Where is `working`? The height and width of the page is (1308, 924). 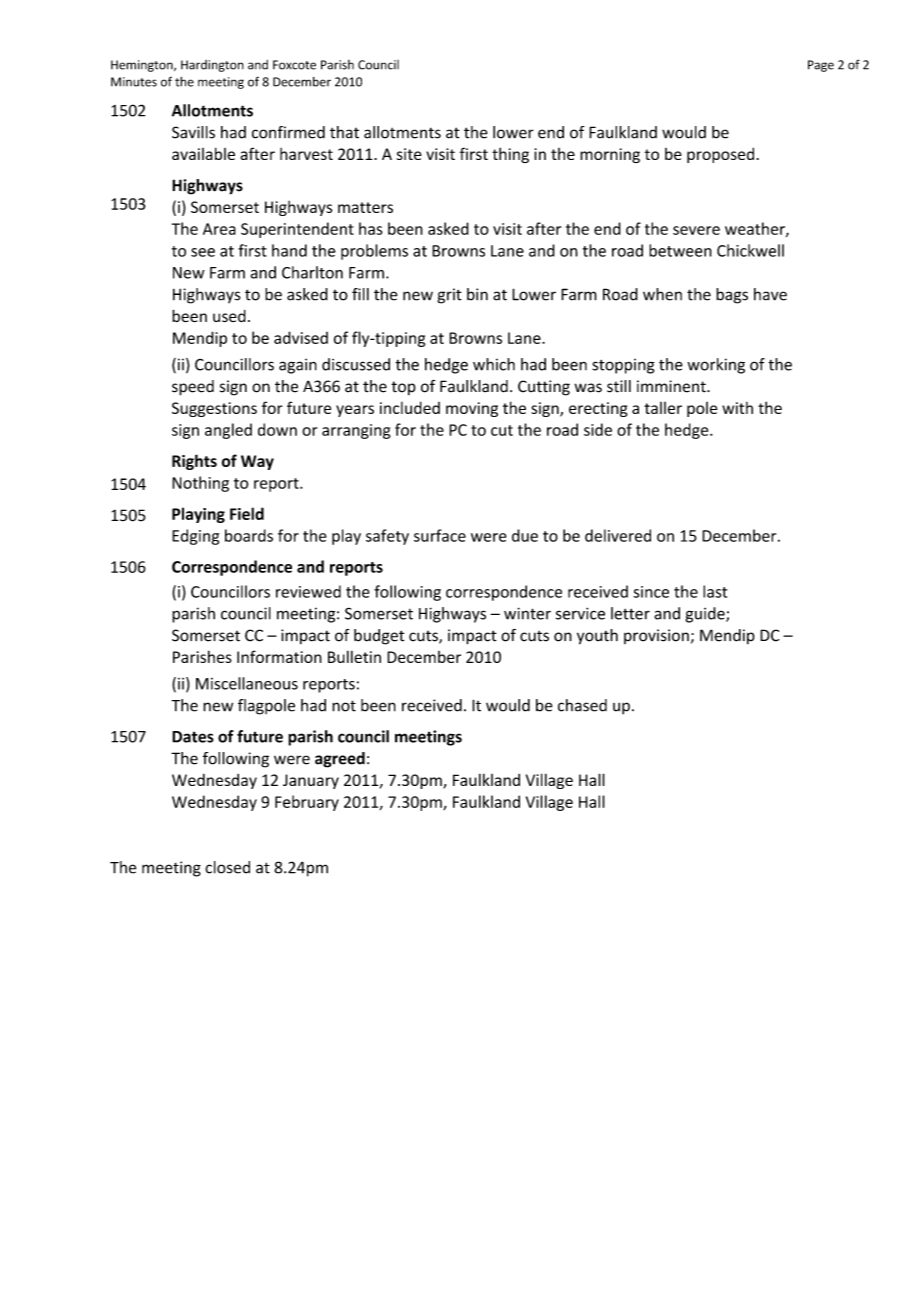 working is located at coordinates (716, 366).
